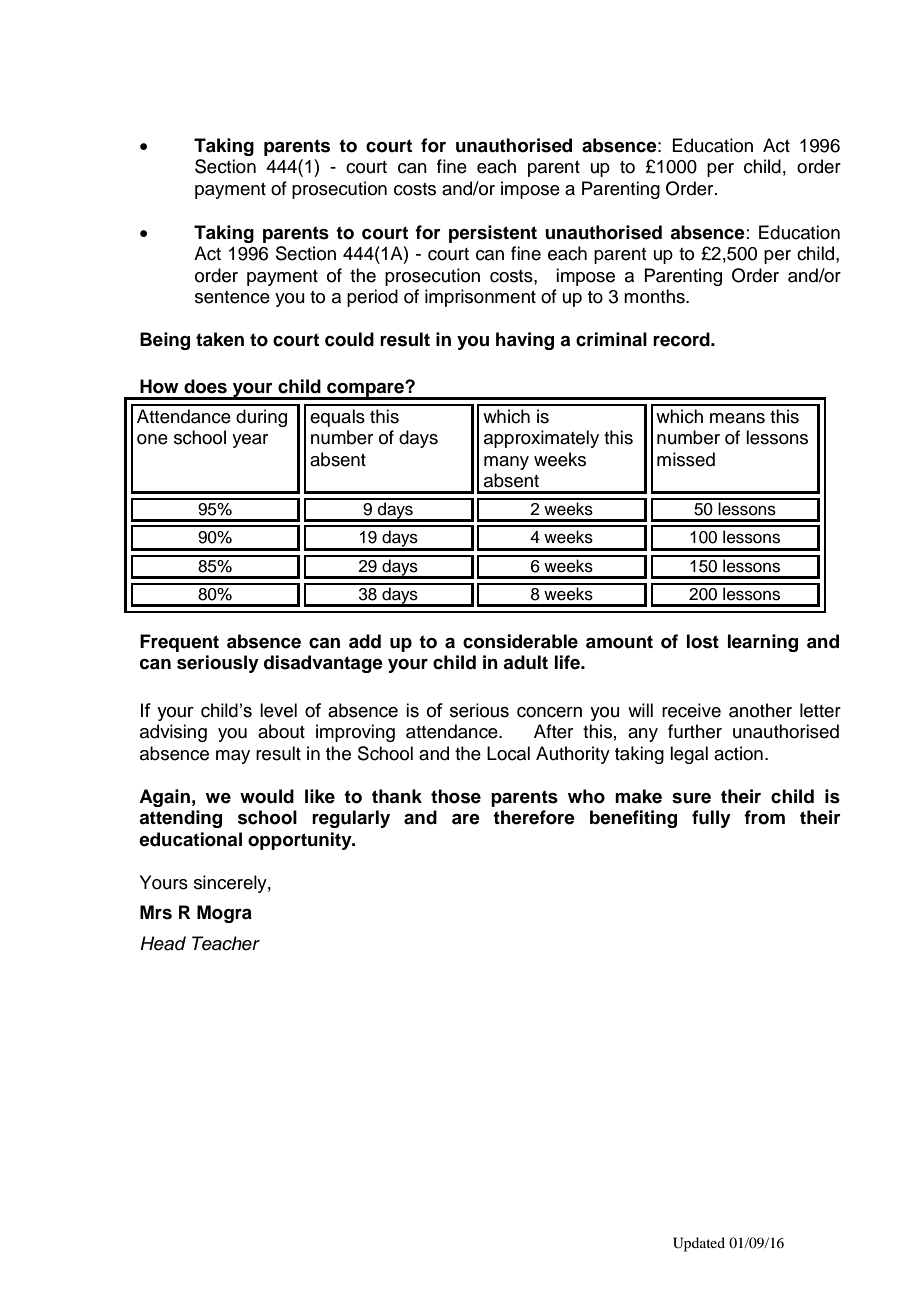 The width and height of the screenshot is (924, 1308). Describe the element at coordinates (232, 297) in the screenshot. I see `sentence` at that location.
